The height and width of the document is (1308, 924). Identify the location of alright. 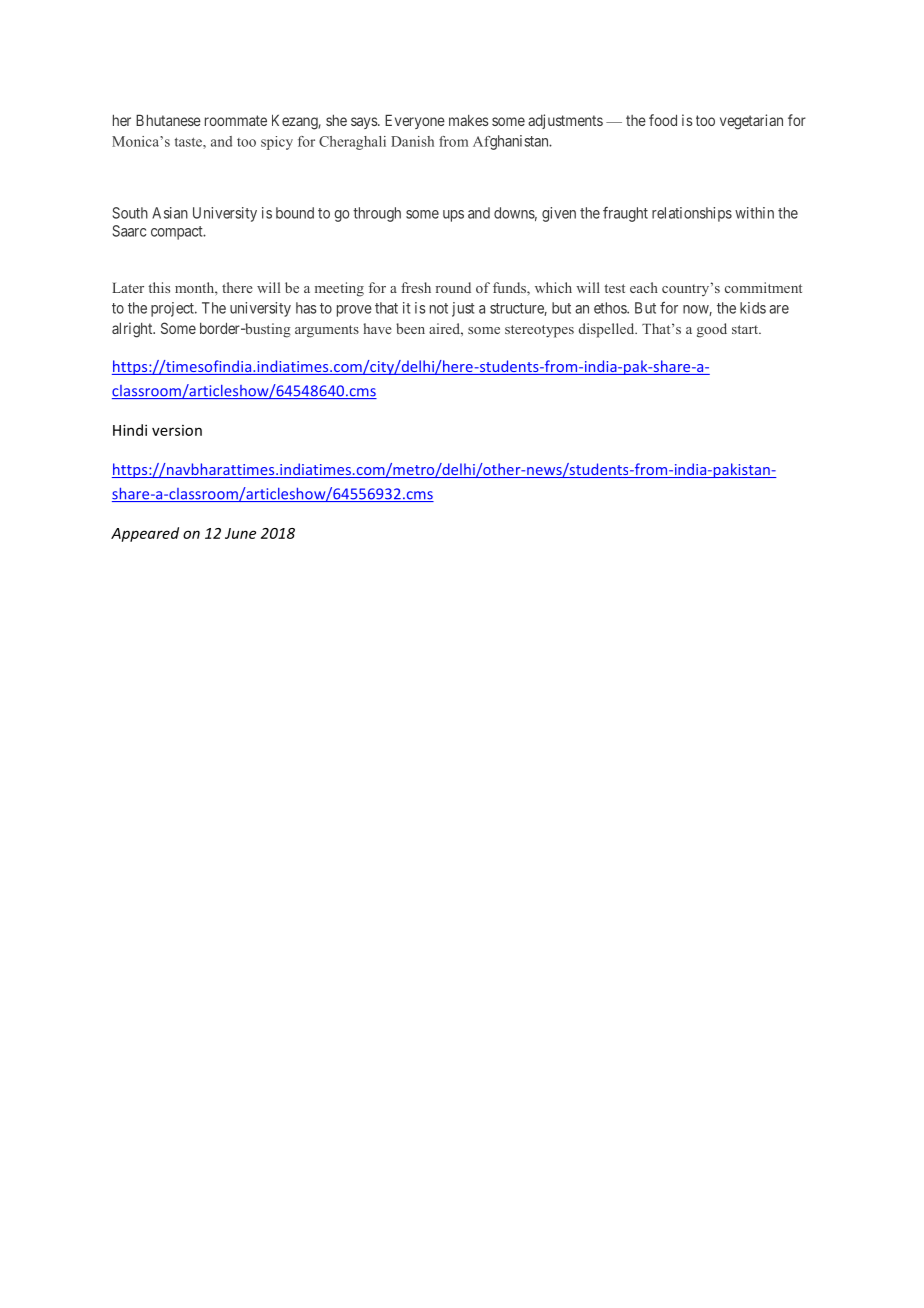
(133, 330).
